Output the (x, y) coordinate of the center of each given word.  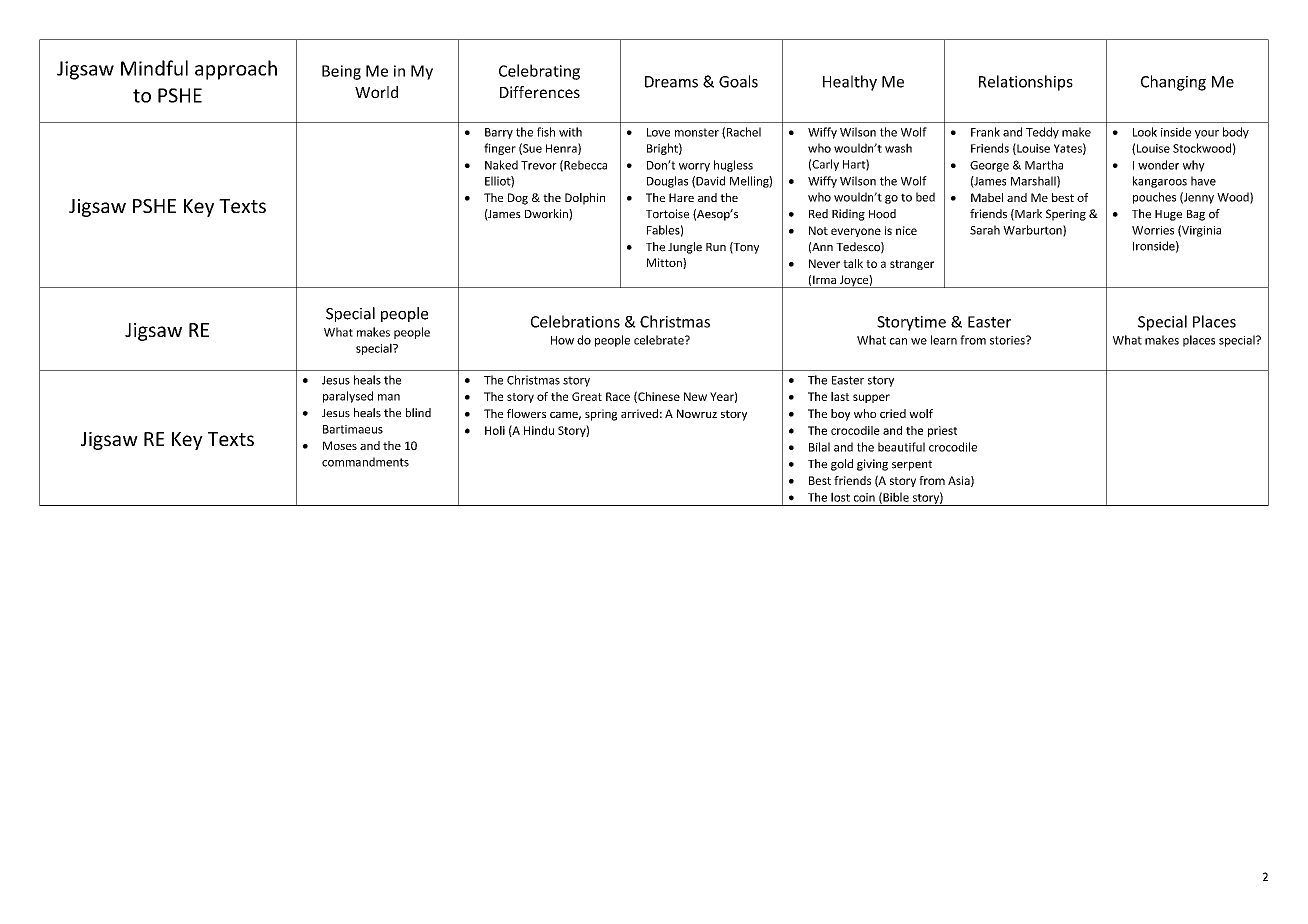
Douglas (667, 182)
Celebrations (575, 321)
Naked (501, 165)
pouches (1154, 198)
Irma (824, 279)
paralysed (348, 397)
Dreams (671, 82)
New (695, 396)
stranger (912, 265)
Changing (1173, 83)
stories (1008, 340)
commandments (365, 462)
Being (341, 72)
